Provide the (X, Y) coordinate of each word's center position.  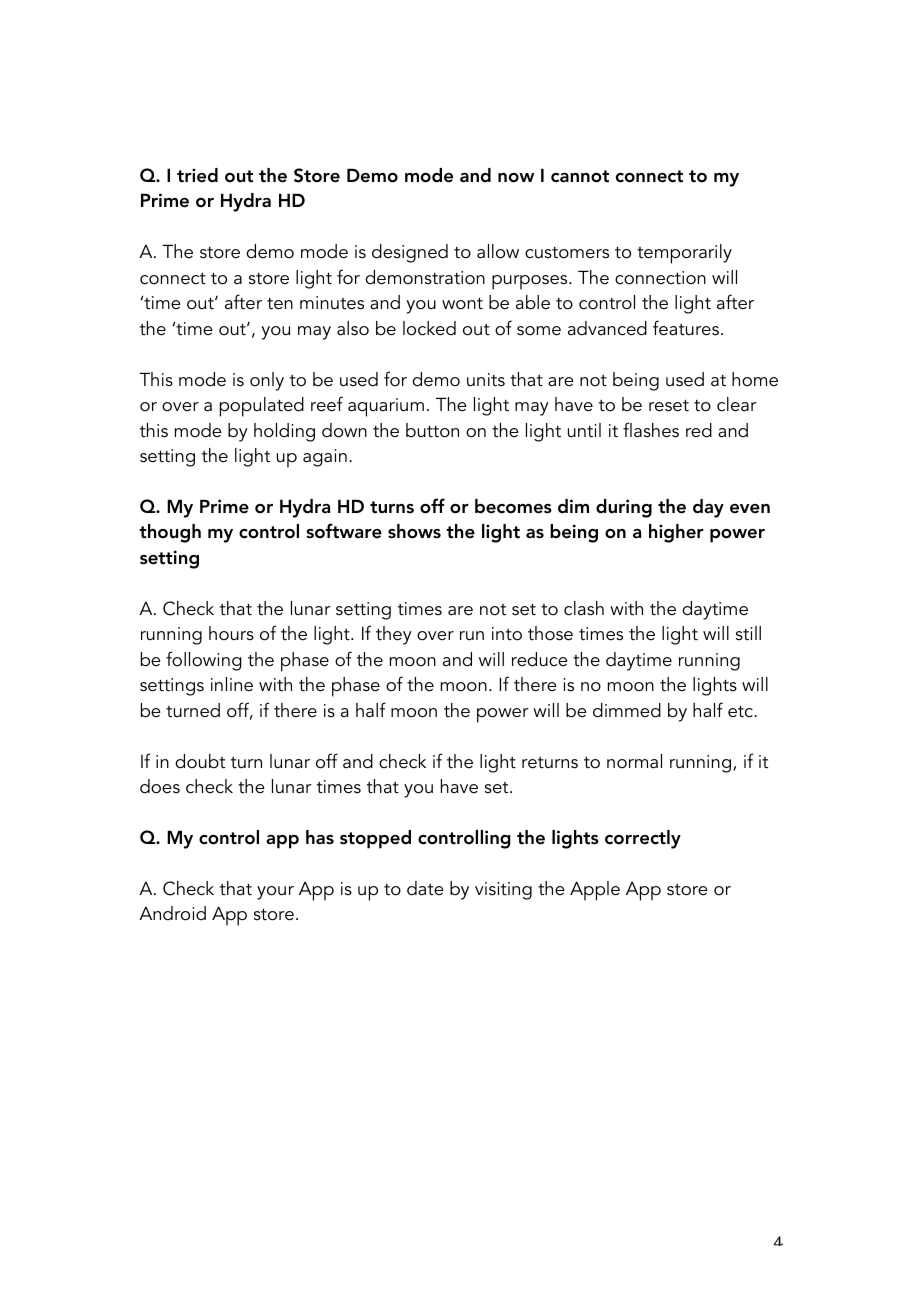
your (275, 893)
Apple (595, 891)
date (425, 888)
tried (197, 175)
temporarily (684, 254)
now (516, 178)
